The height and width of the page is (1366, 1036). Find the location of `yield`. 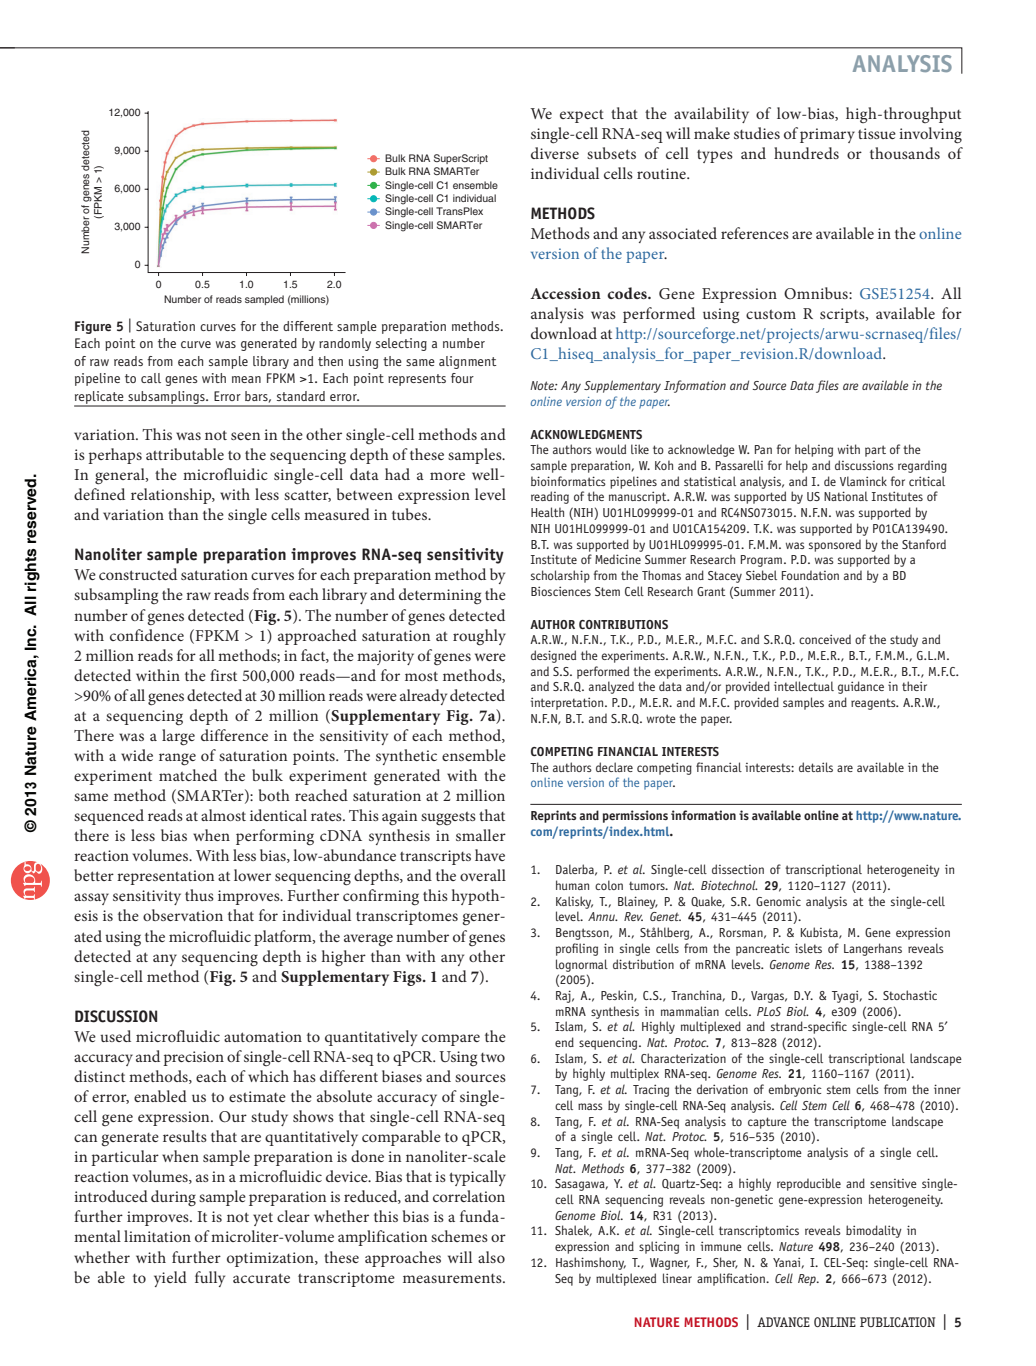

yield is located at coordinates (170, 1279).
